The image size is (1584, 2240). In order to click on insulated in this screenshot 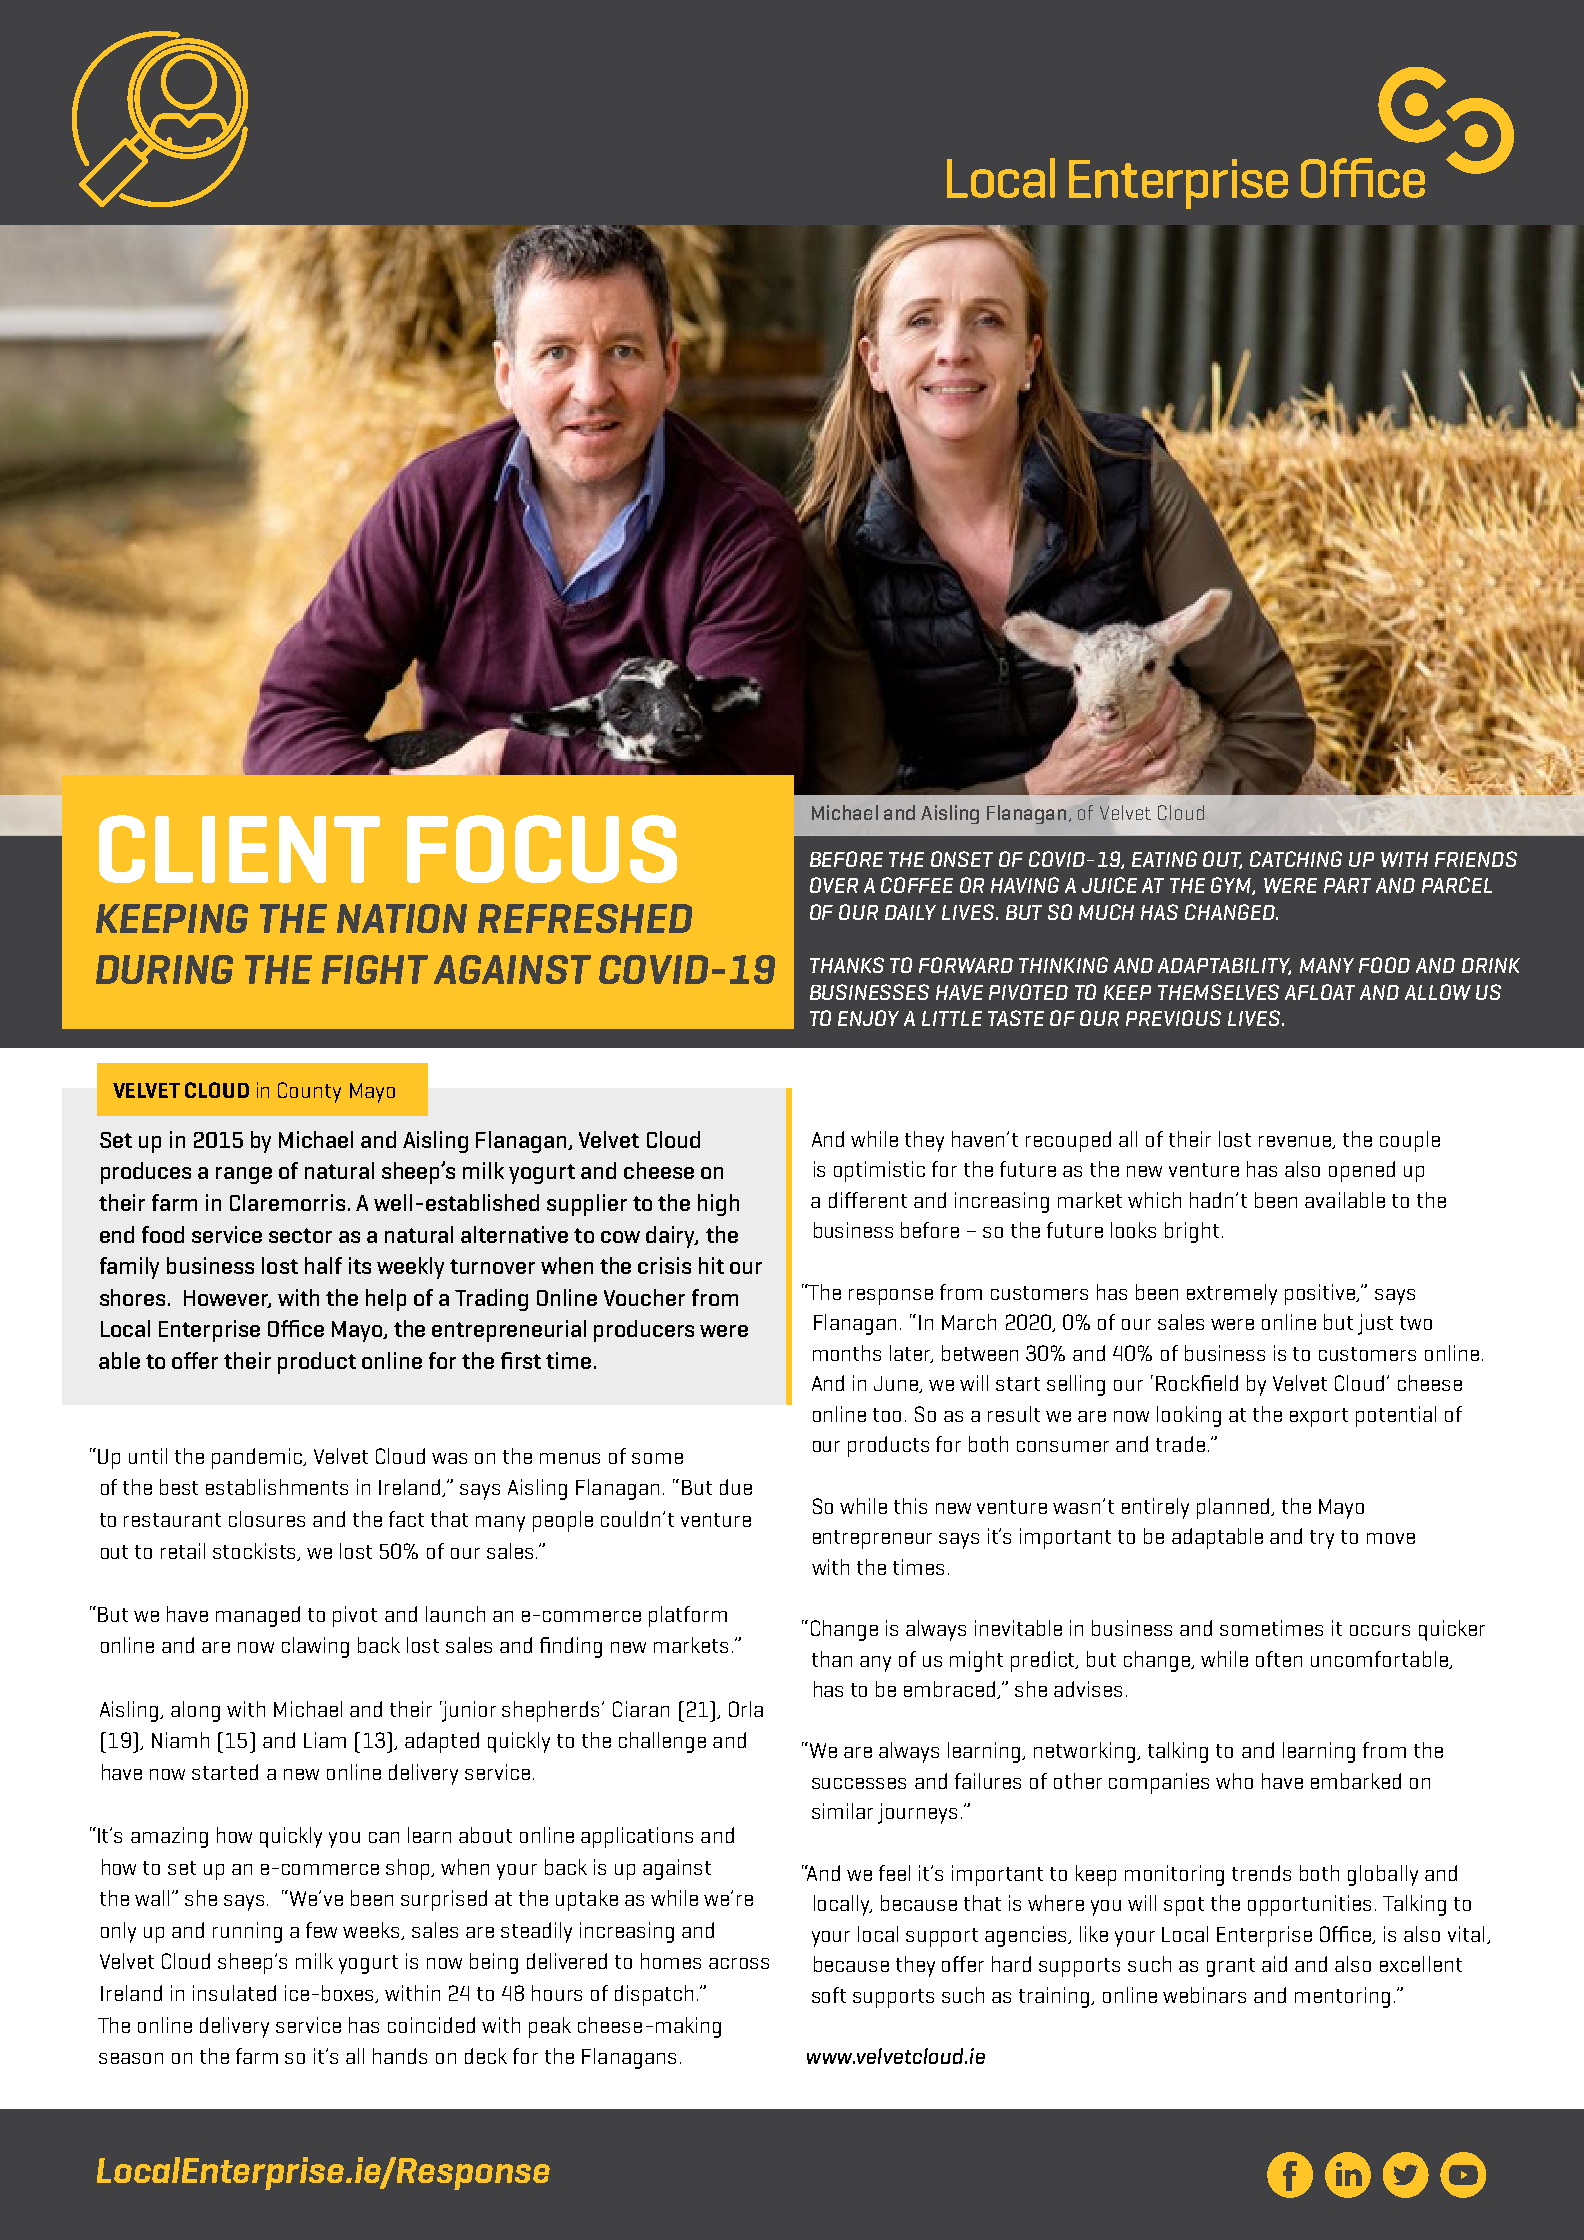, I will do `click(234, 1993)`.
